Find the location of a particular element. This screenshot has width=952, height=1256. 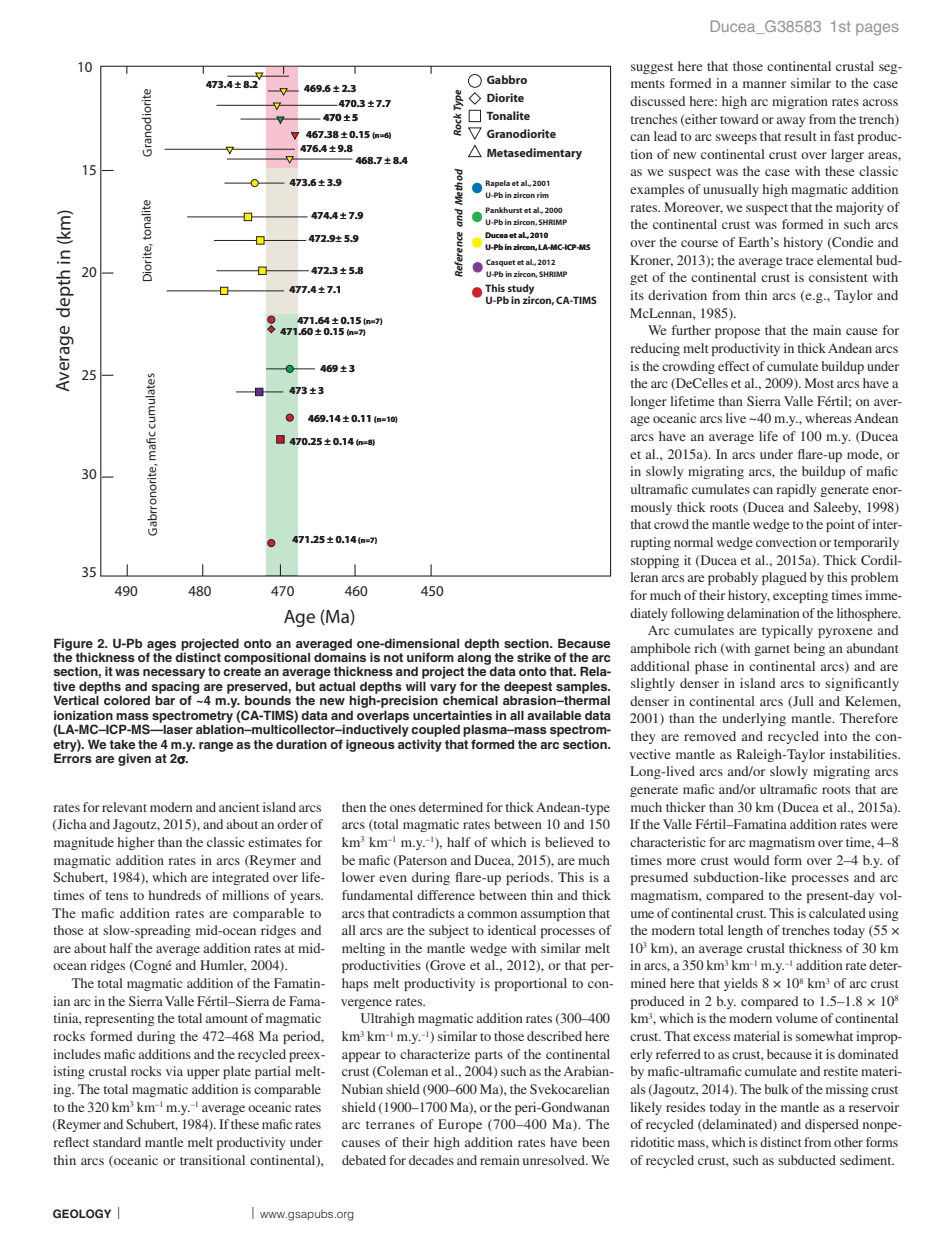

typically is located at coordinates (787, 631).
